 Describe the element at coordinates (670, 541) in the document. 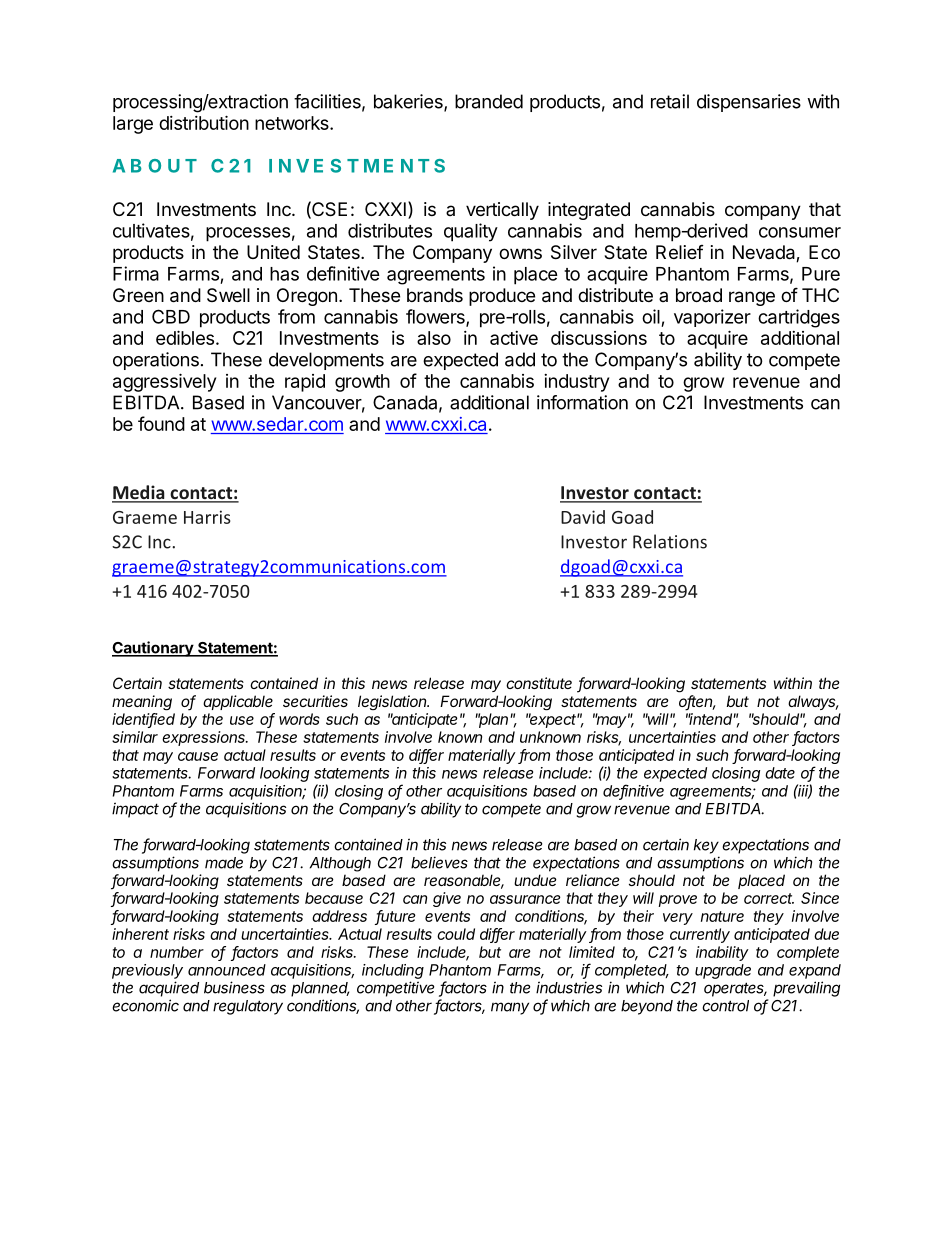

I see `Relations` at that location.
